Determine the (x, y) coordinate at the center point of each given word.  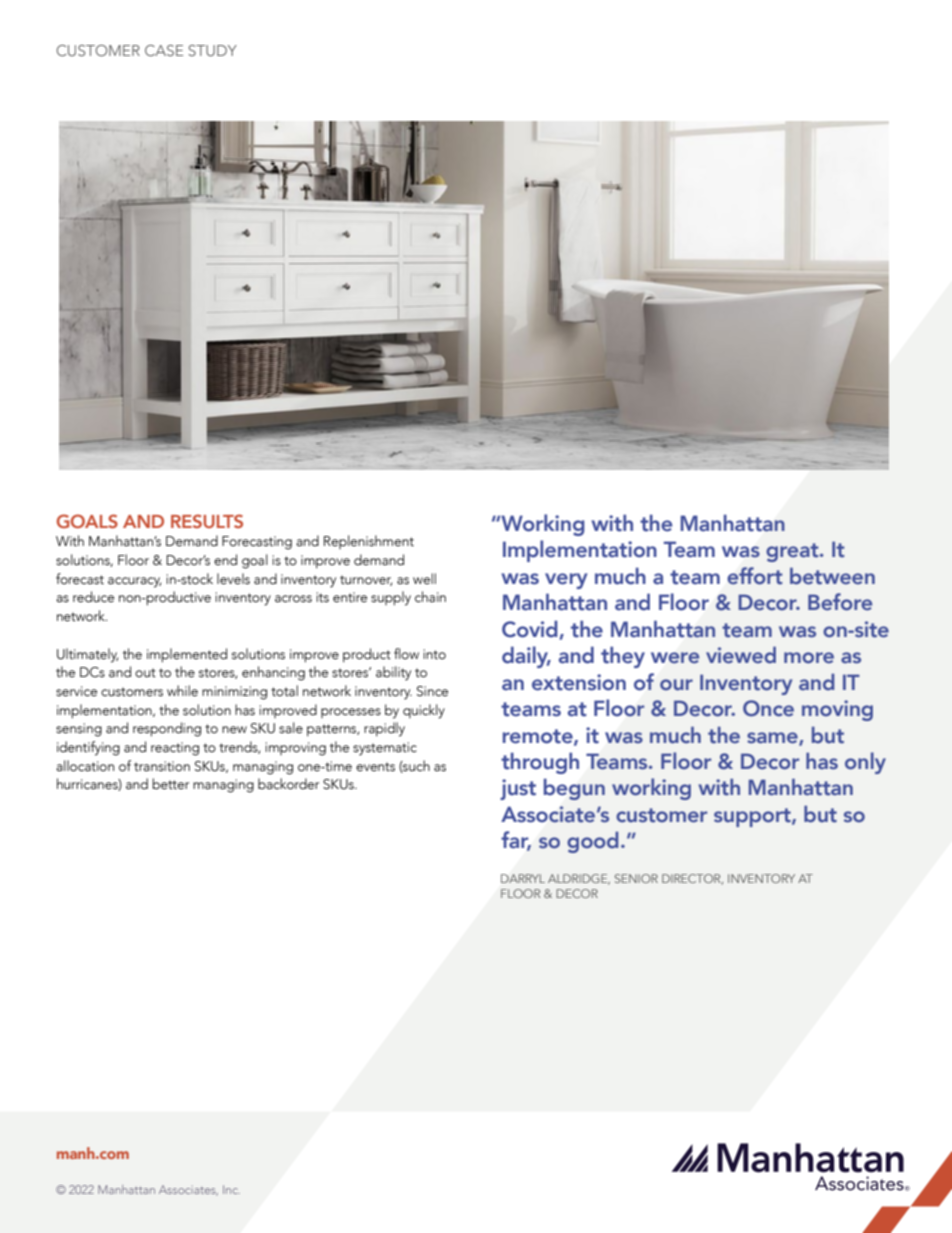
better (171, 784)
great (793, 552)
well (424, 578)
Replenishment (369, 542)
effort (754, 576)
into (434, 654)
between (832, 576)
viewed (741, 655)
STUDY (212, 50)
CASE (164, 50)
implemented (187, 655)
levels (233, 579)
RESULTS (207, 521)
